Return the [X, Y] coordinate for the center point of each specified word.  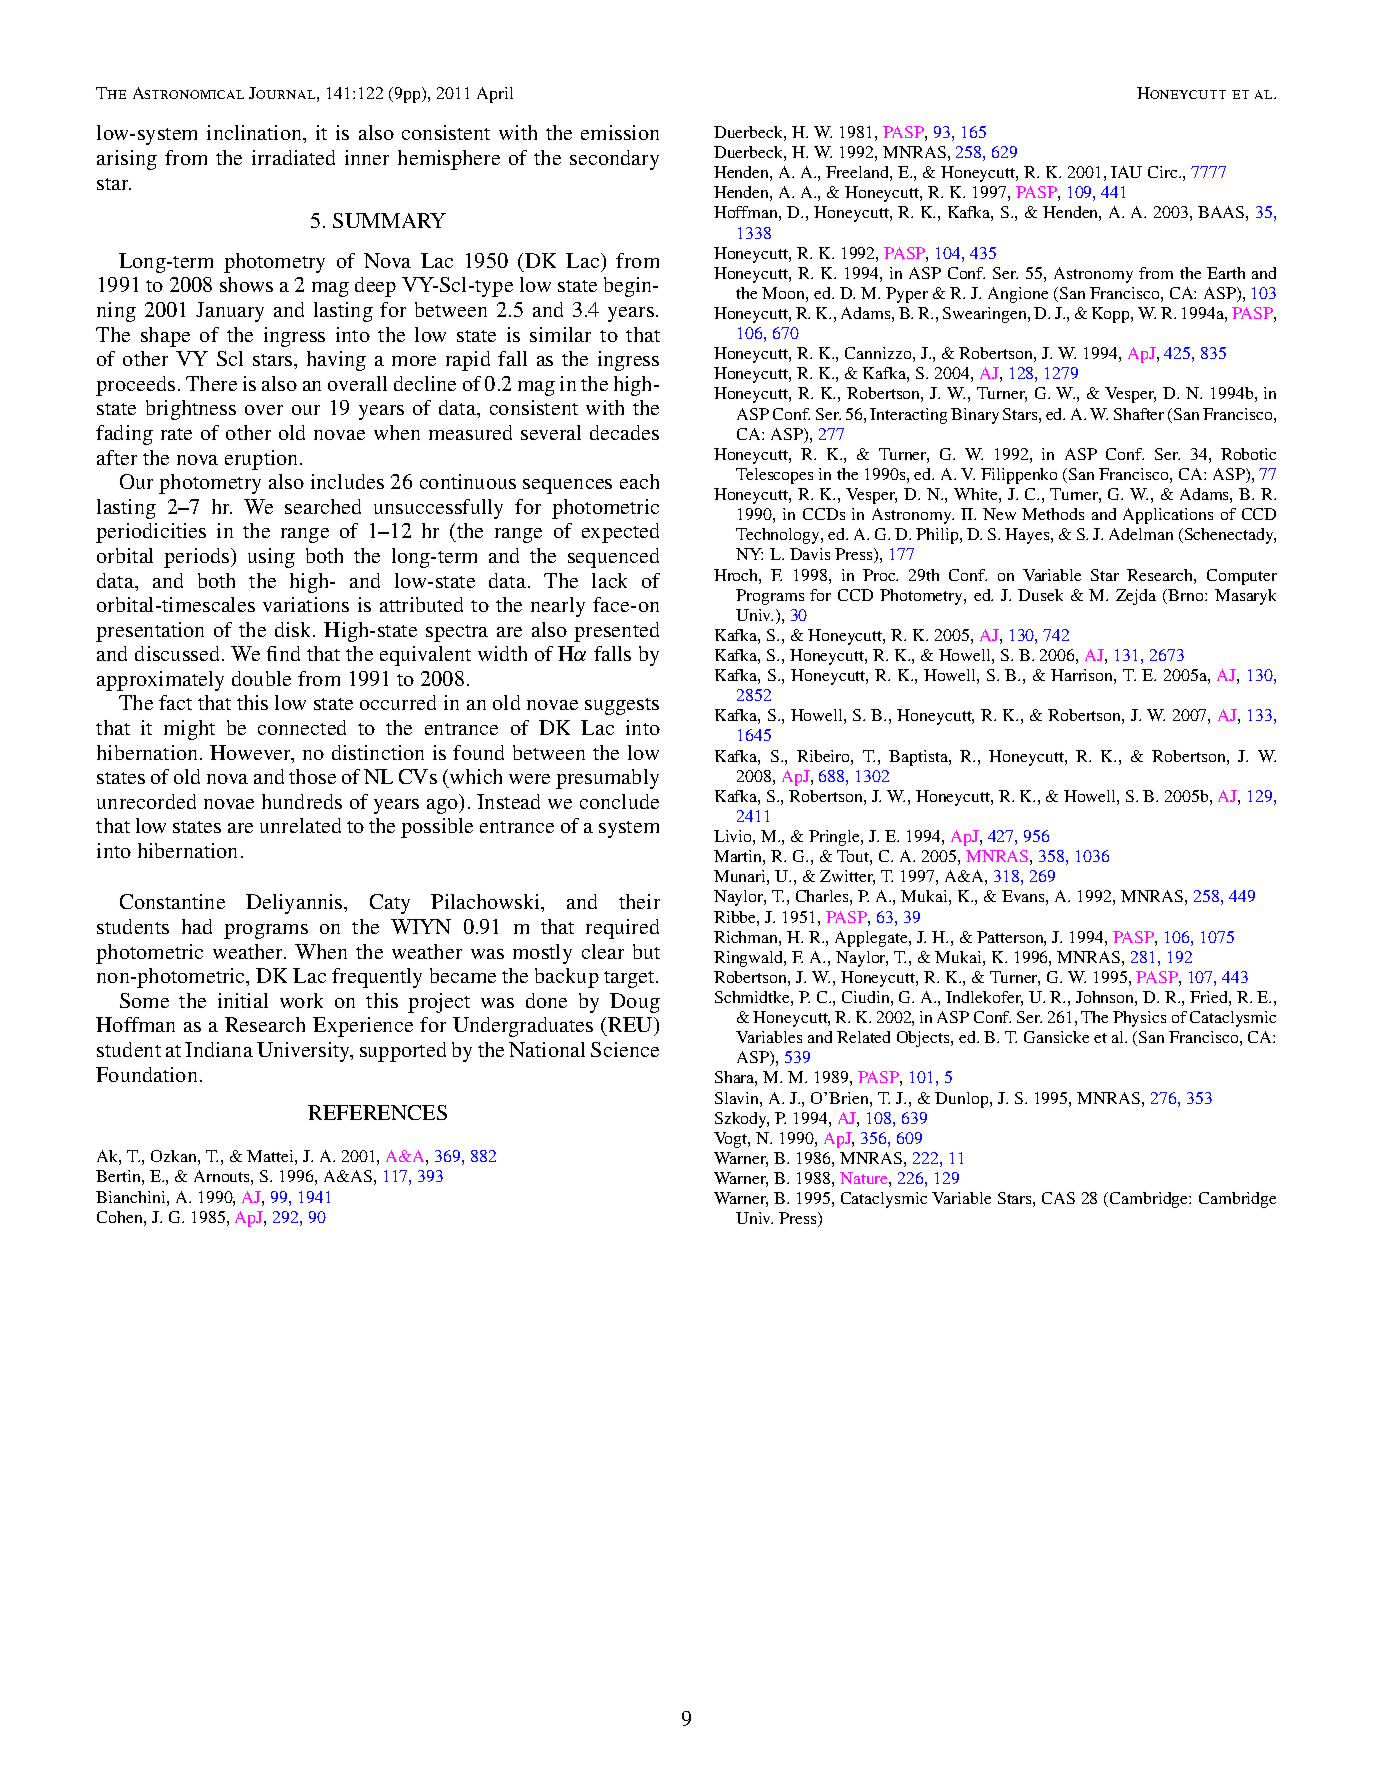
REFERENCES [377, 1112]
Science [625, 1049]
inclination [256, 134]
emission [620, 132]
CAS [1058, 1198]
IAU [1126, 172]
